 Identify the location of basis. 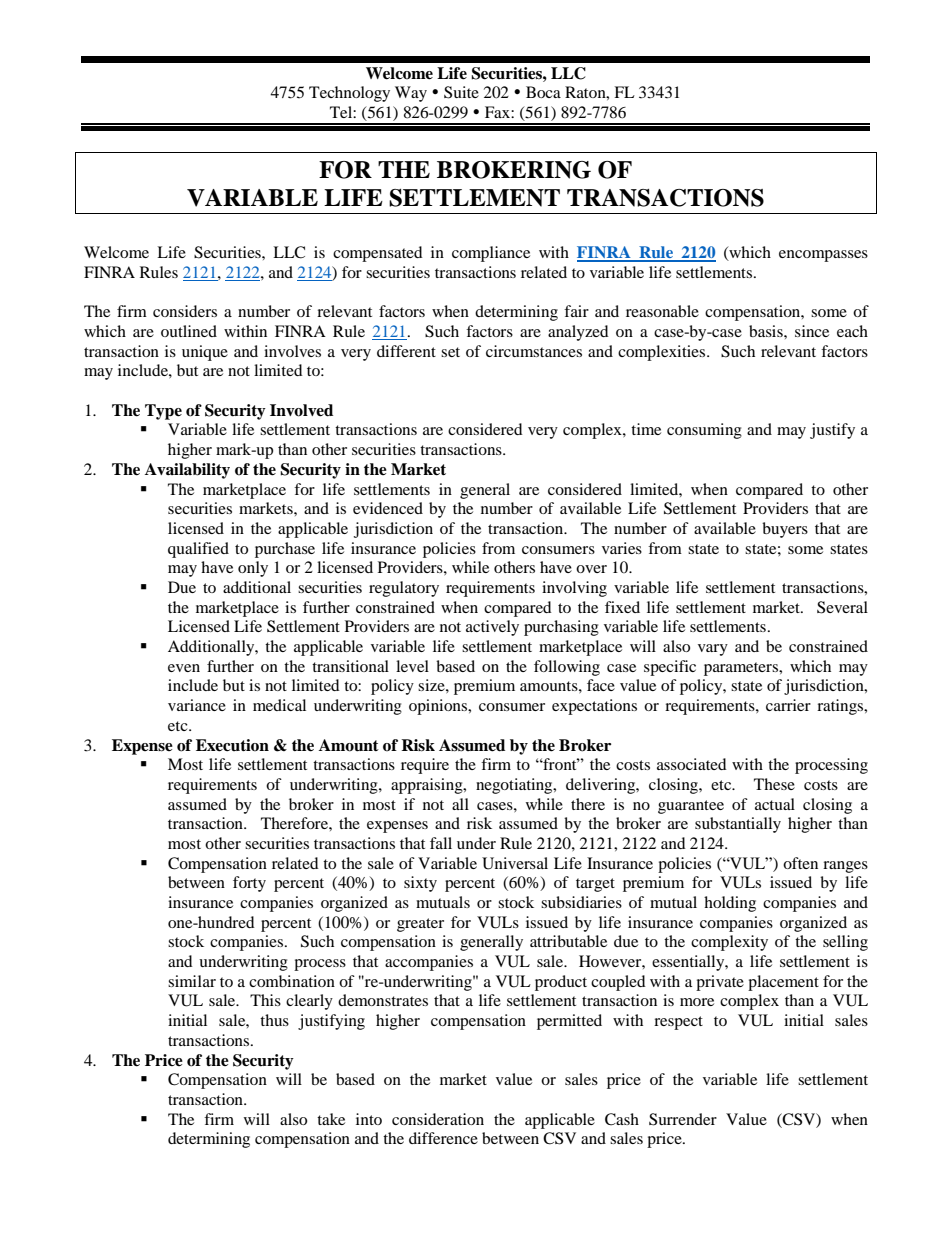
(767, 331).
